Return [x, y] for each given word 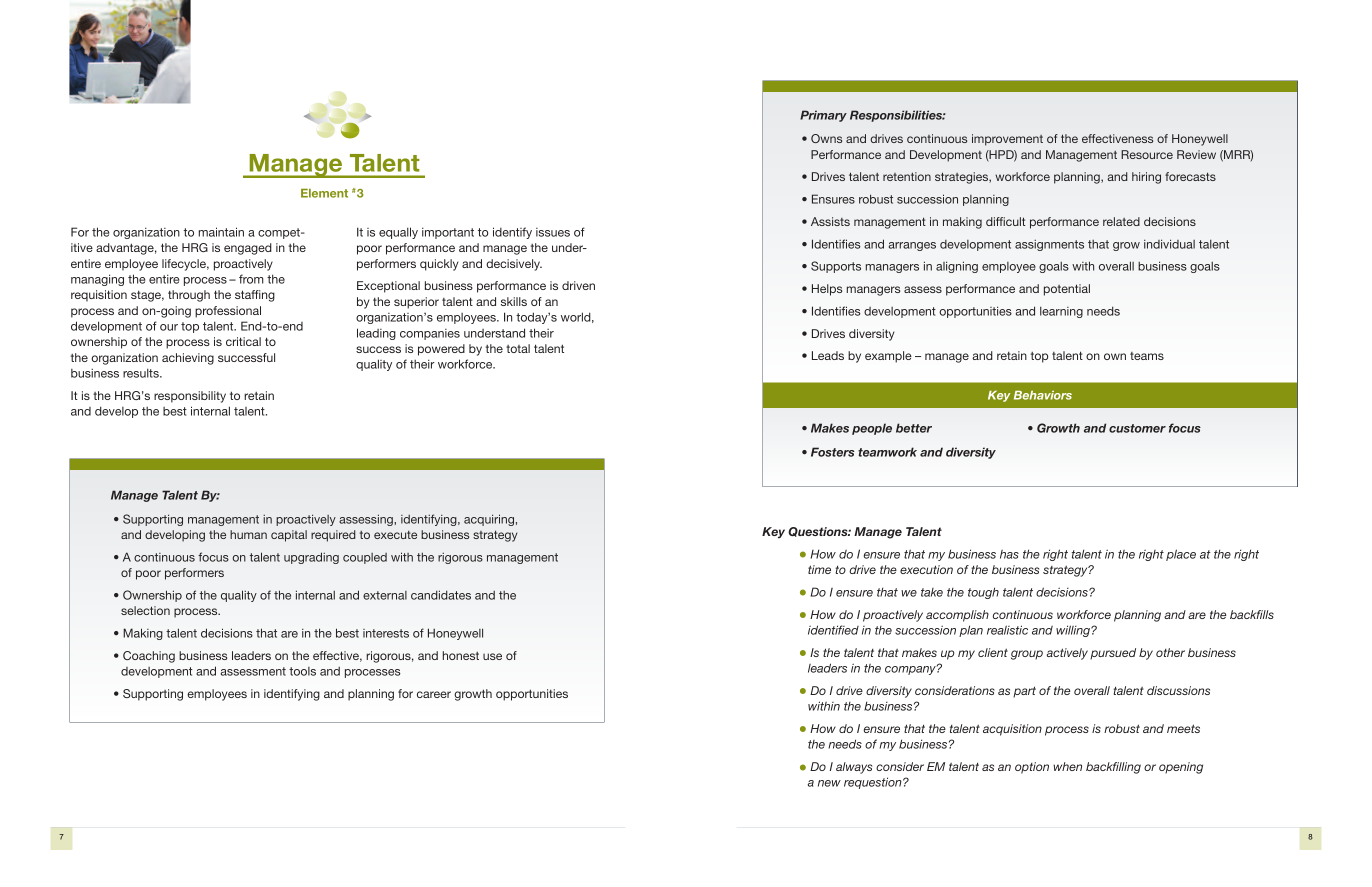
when [1067, 766]
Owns [826, 138]
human [248, 534]
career [434, 694]
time [819, 569]
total [518, 348]
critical [243, 341]
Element [324, 193]
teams [1147, 356]
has [1009, 554]
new [829, 783]
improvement [1007, 140]
